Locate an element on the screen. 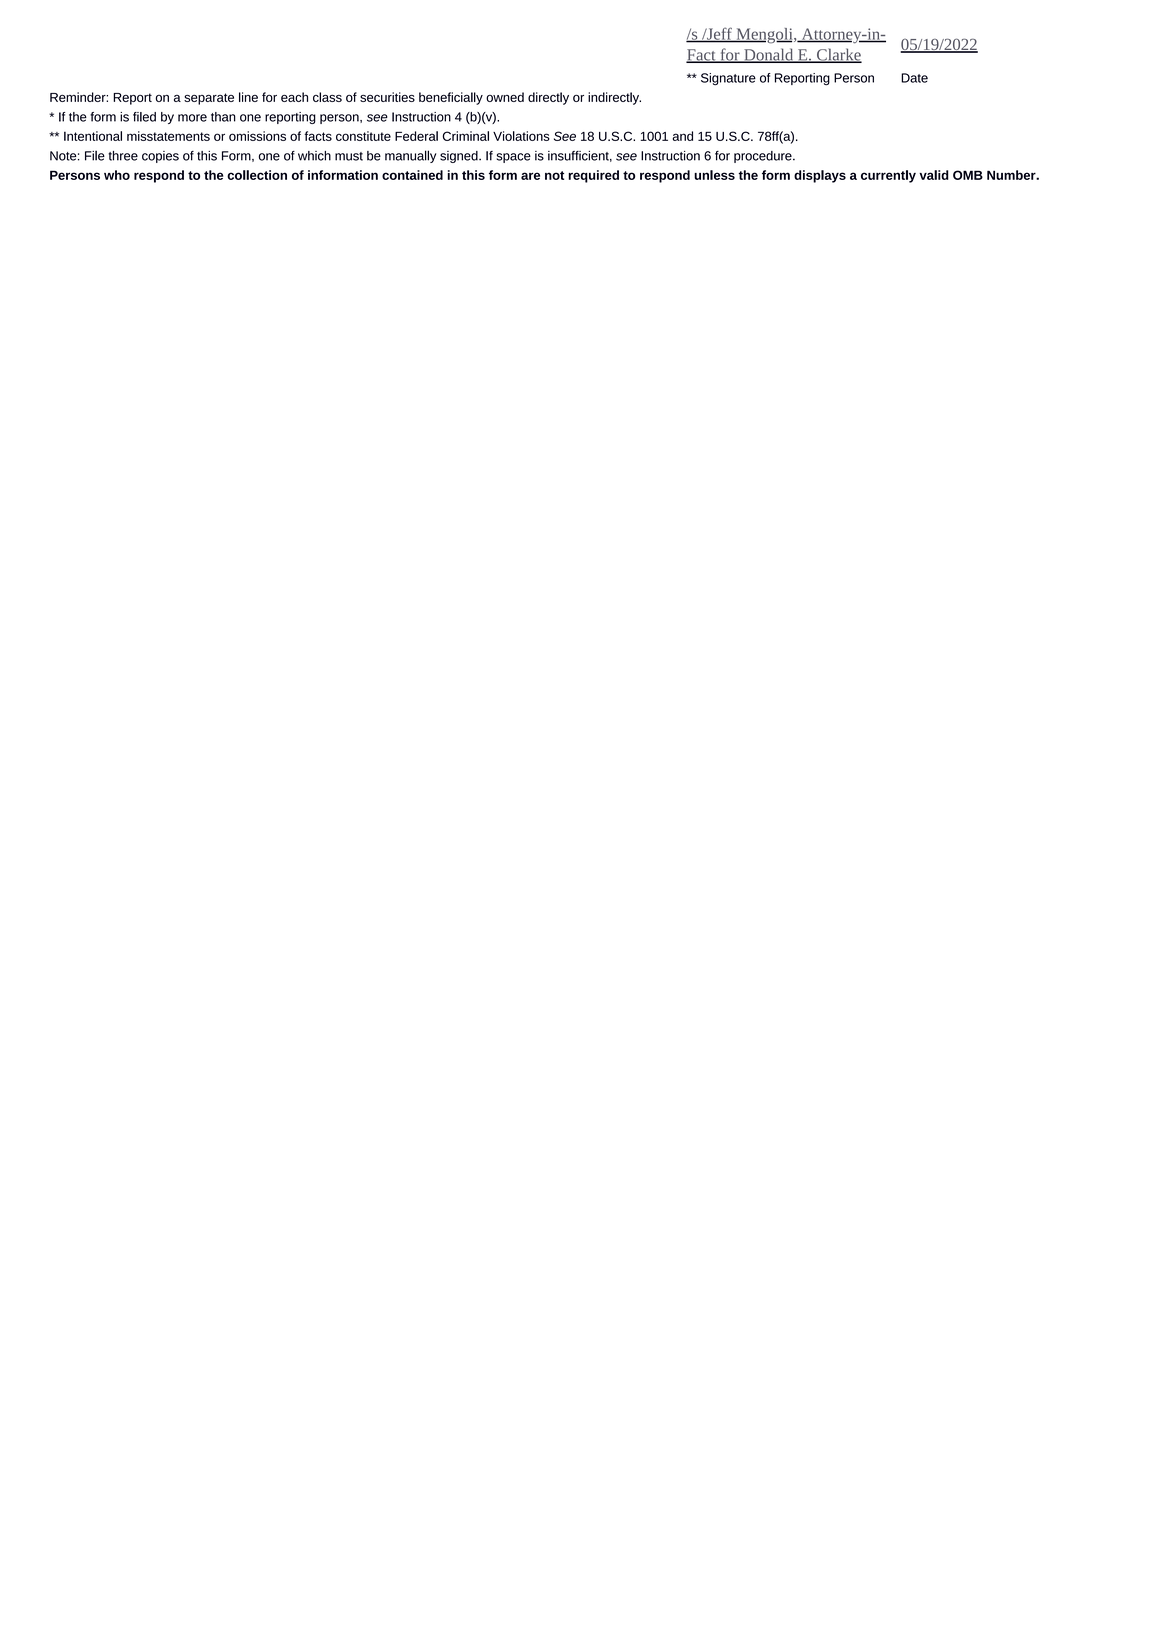  Violations is located at coordinates (521, 136).
